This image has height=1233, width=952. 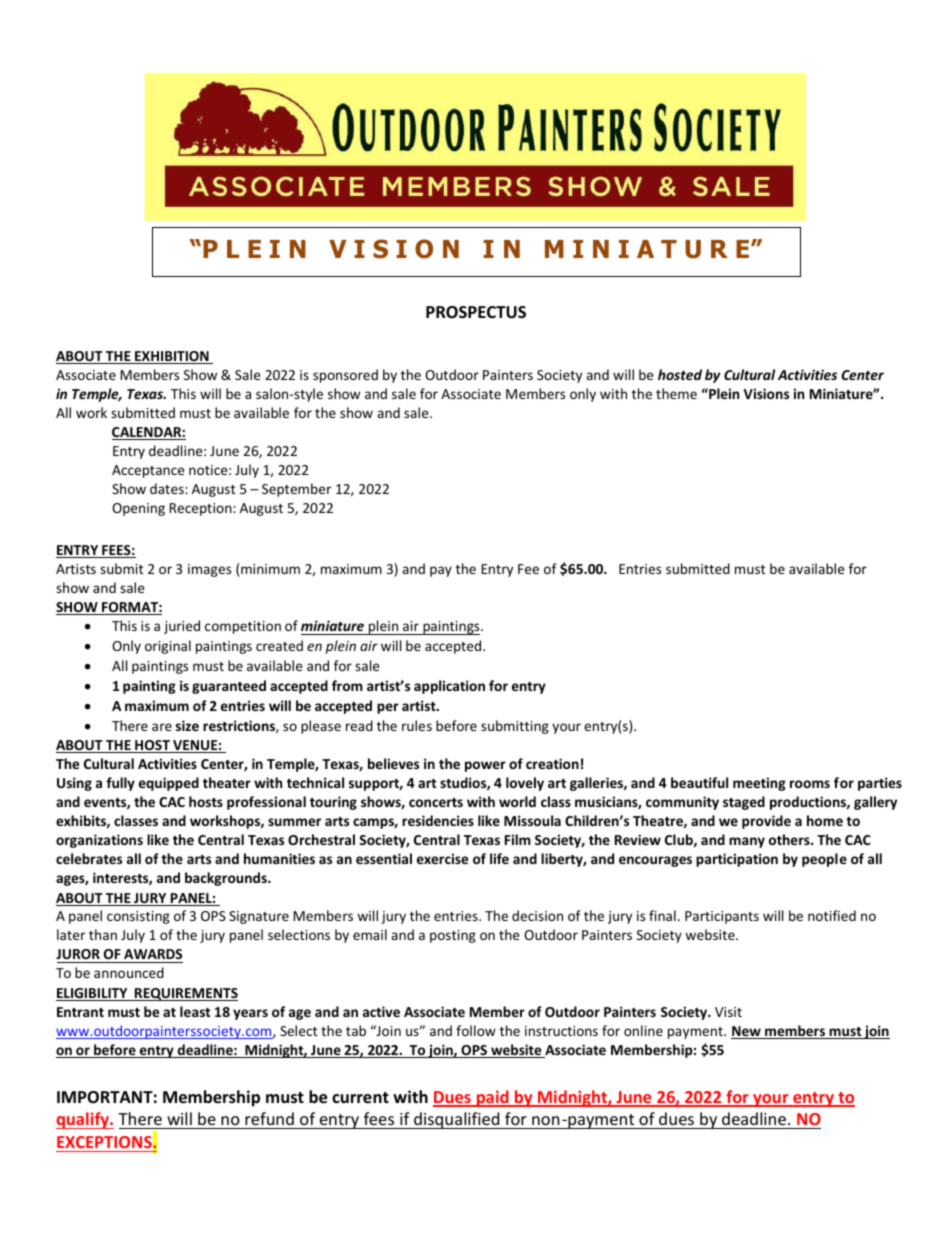 What do you see at coordinates (766, 393) in the image?
I see `Visions` at bounding box center [766, 393].
